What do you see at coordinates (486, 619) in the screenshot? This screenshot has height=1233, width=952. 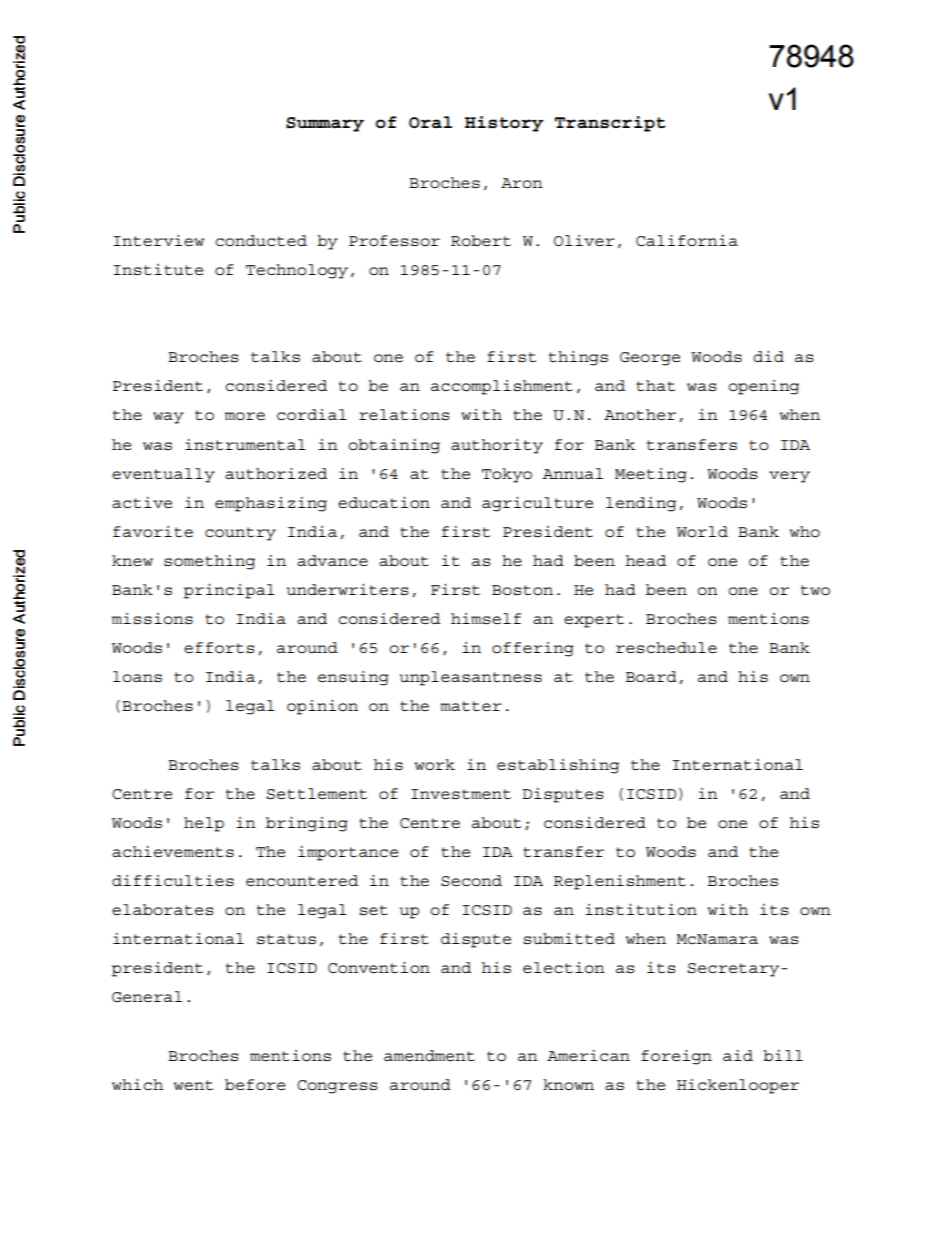 I see `himself` at bounding box center [486, 619].
